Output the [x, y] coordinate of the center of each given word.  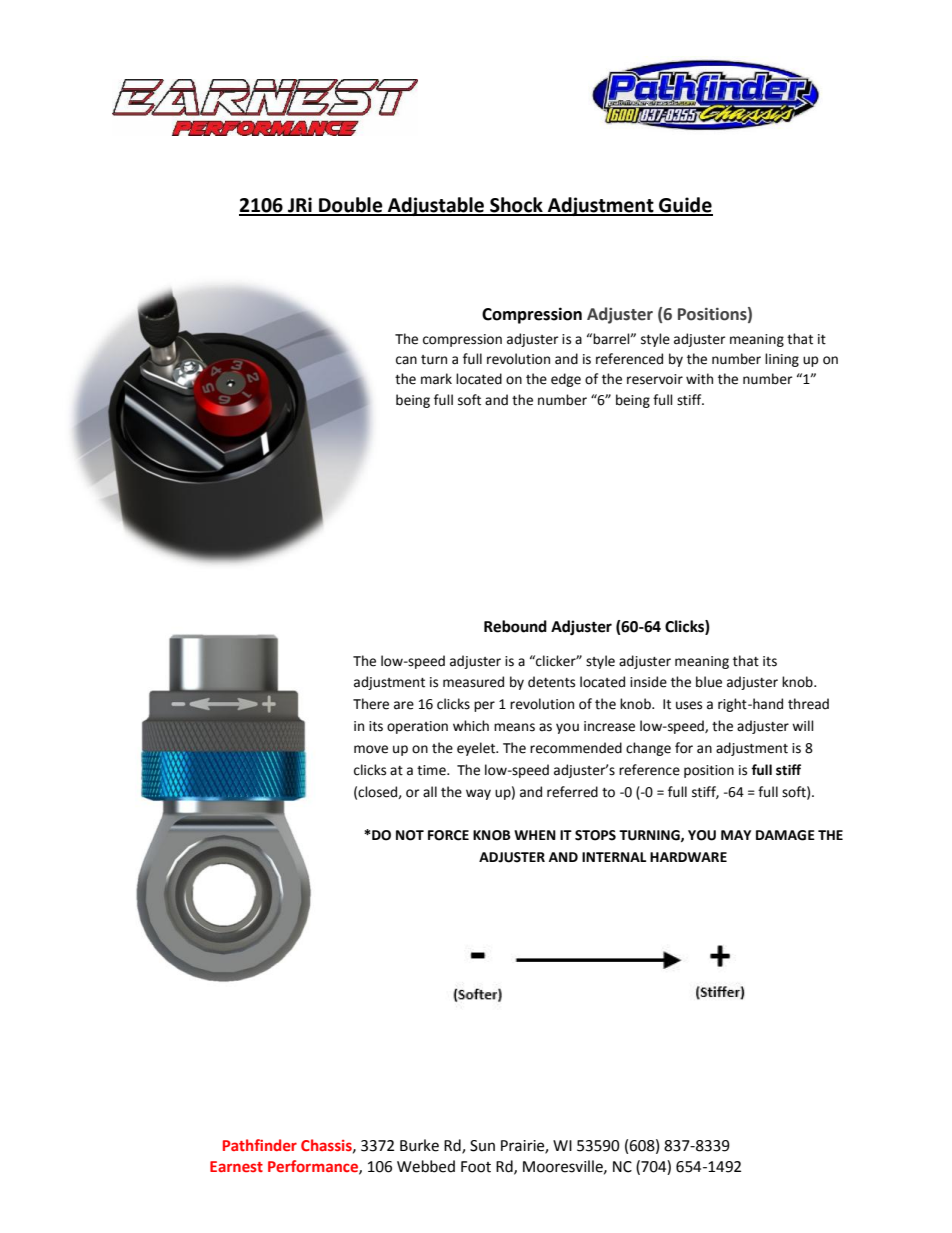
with [699, 379]
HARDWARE [688, 857]
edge [566, 380]
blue [709, 682]
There [371, 704]
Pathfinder [260, 1145]
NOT [410, 835]
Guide [685, 206]
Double [351, 206]
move [371, 749]
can [406, 360]
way [478, 794]
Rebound [515, 626]
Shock [516, 206]
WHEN [535, 835]
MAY [736, 835]
